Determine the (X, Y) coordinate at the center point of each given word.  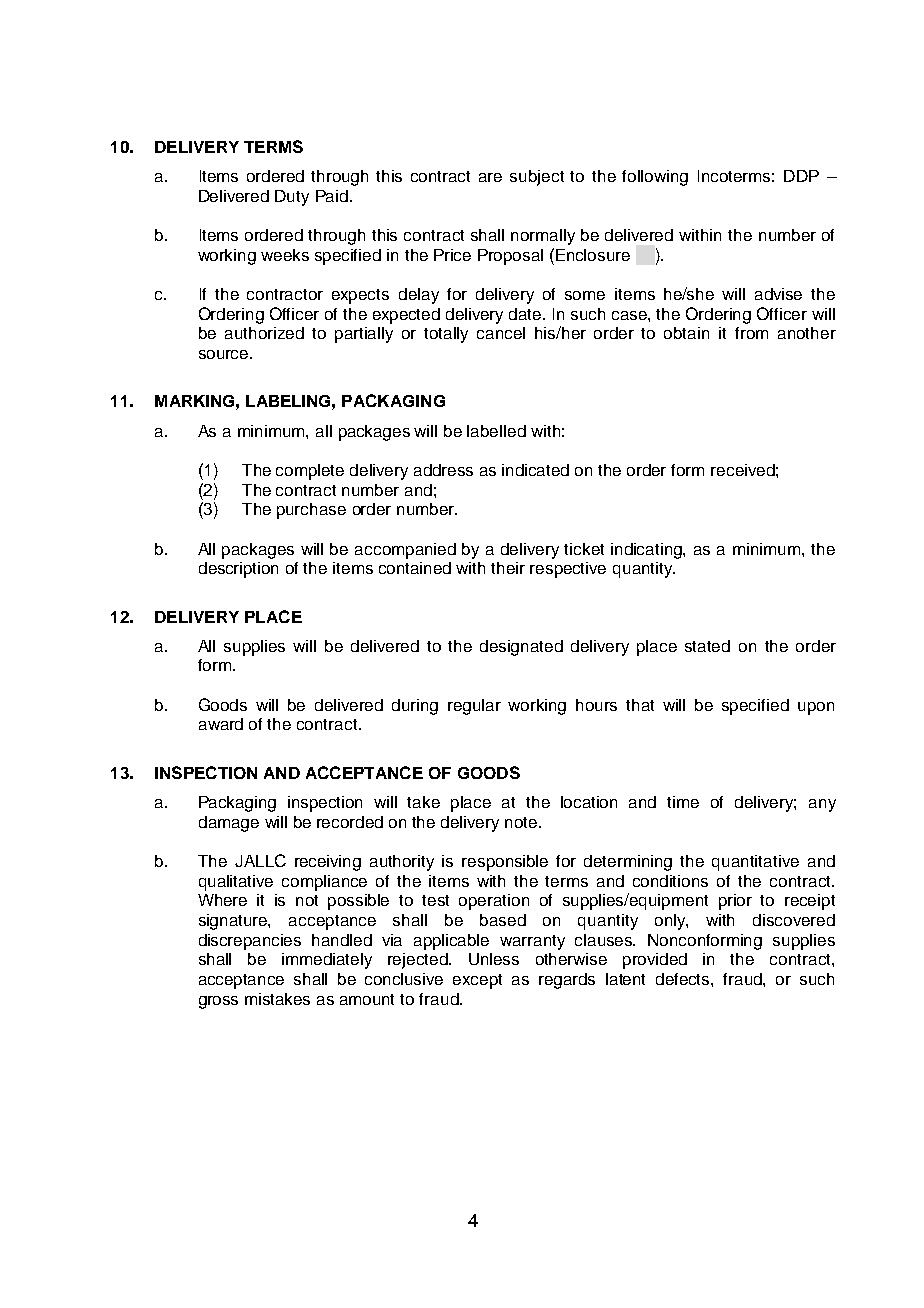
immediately (327, 961)
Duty (292, 198)
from (751, 333)
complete (310, 472)
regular (474, 707)
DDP (801, 176)
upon (816, 708)
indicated (535, 470)
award (221, 724)
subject (537, 178)
